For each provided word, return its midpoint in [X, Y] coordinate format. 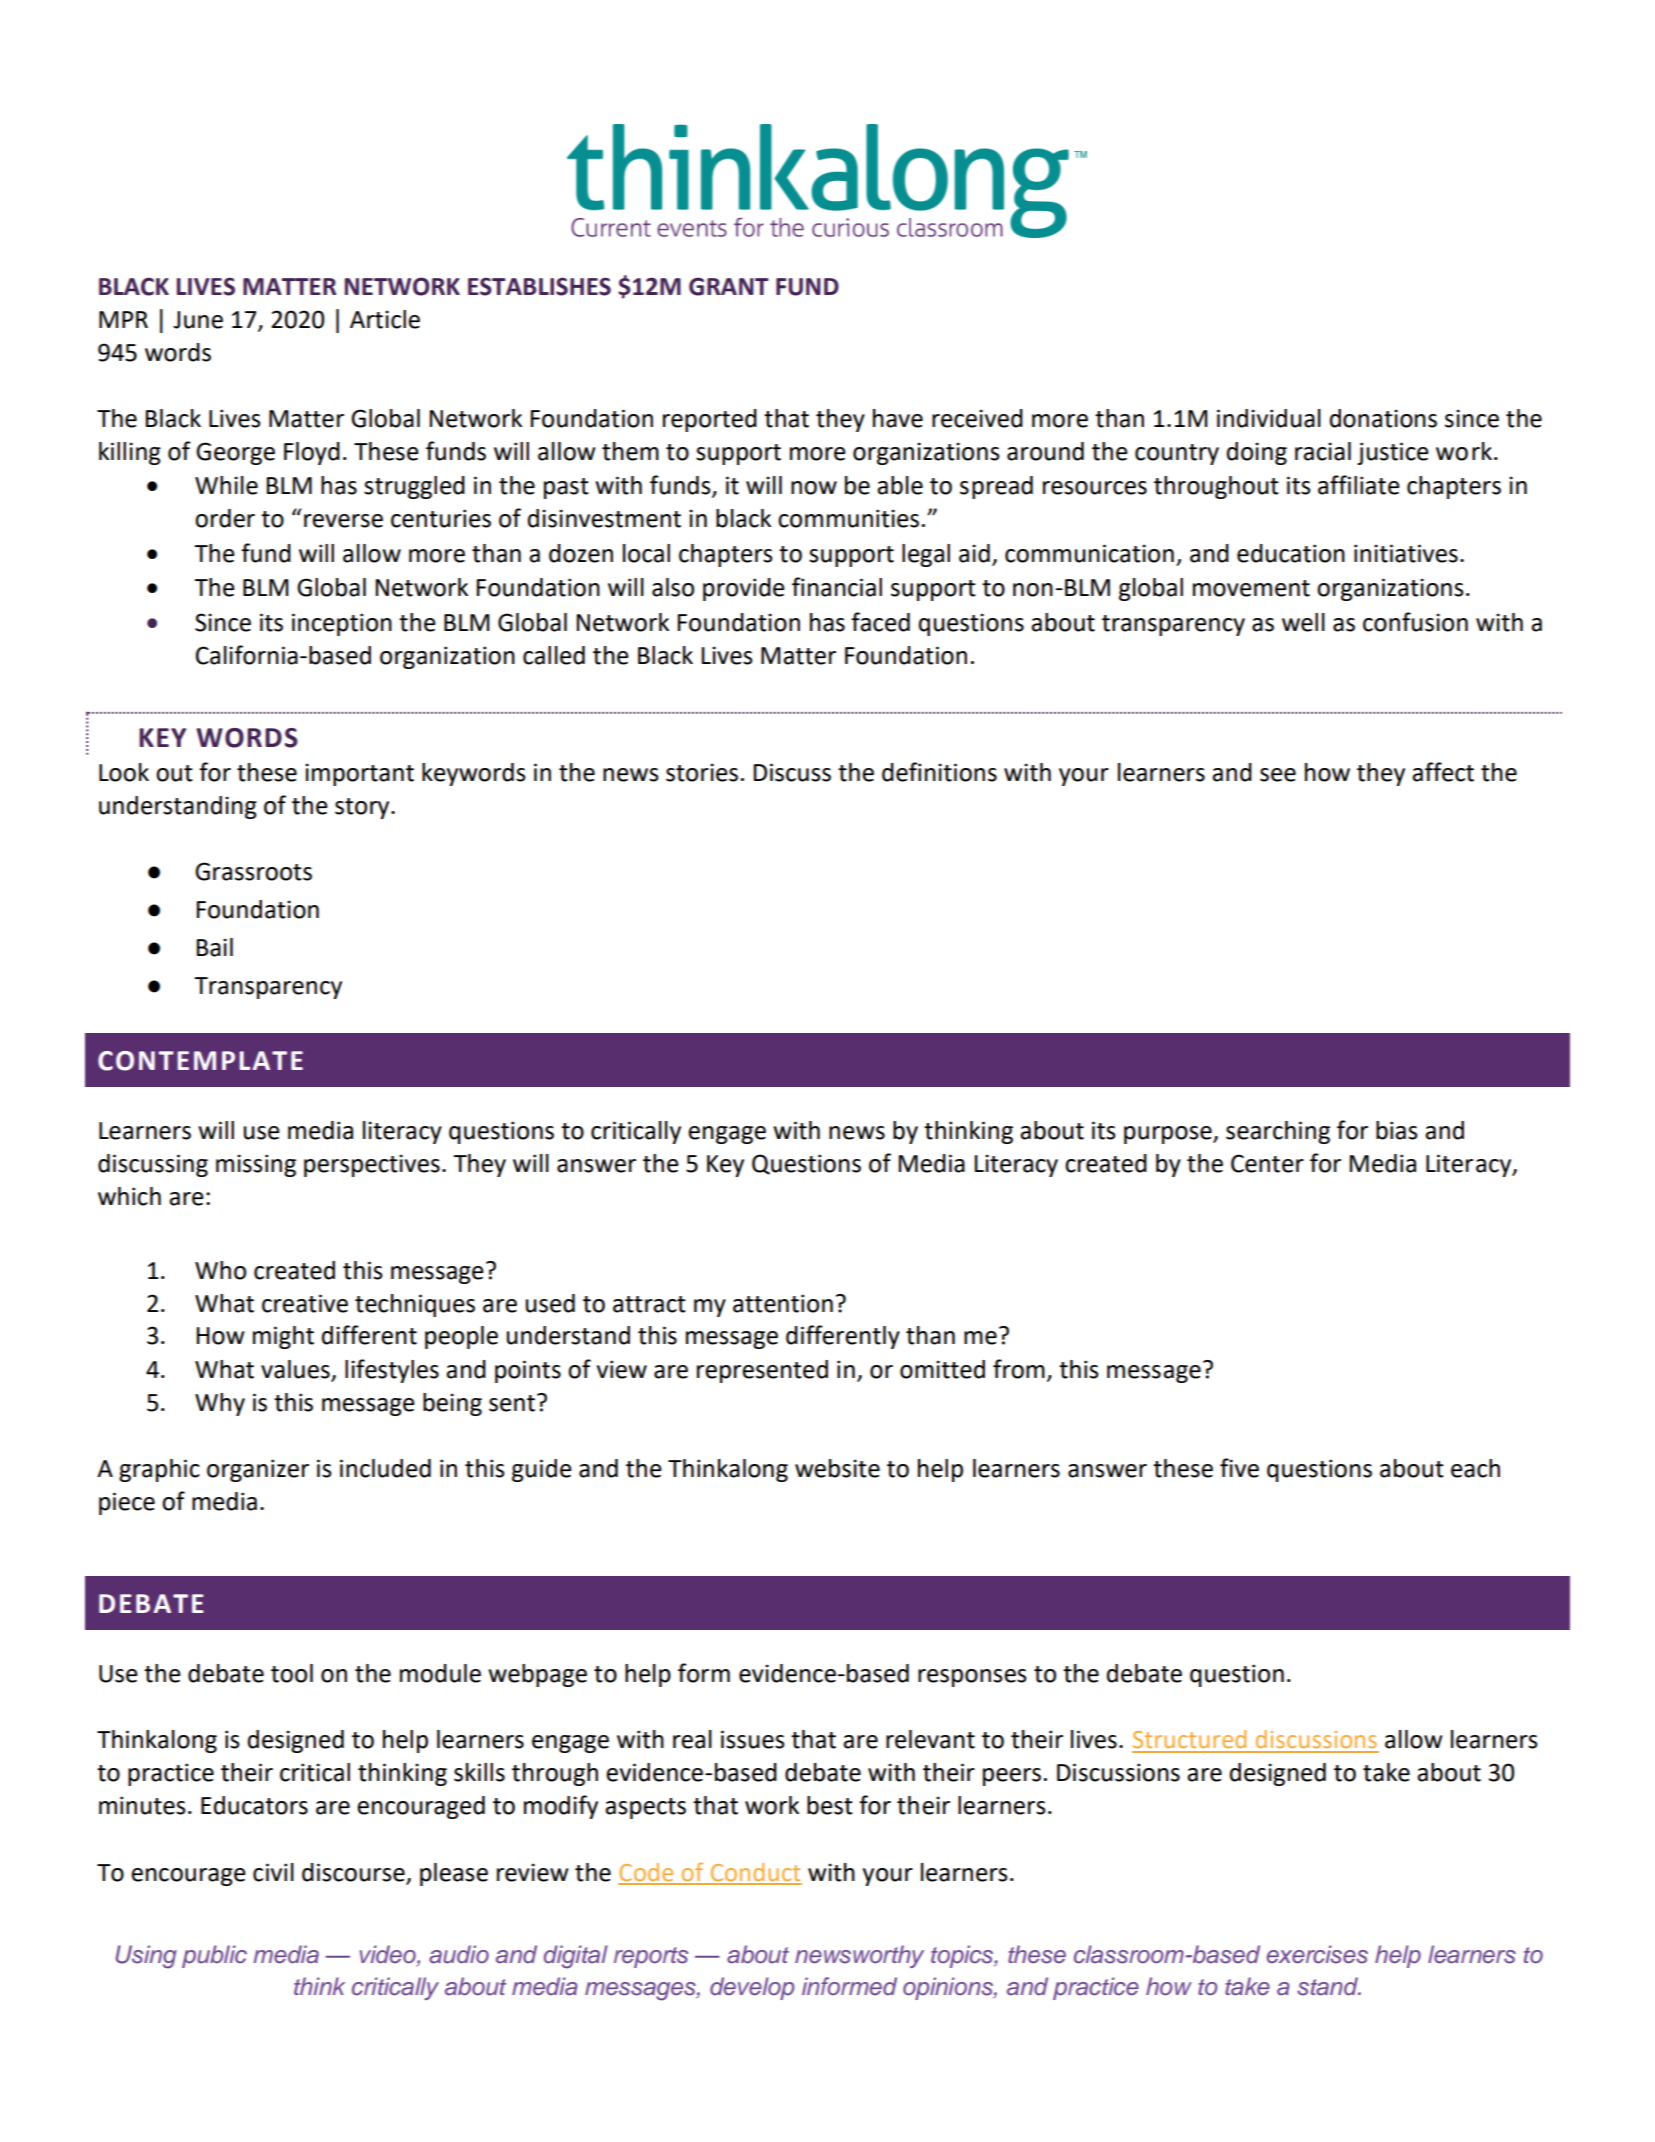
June [198, 320]
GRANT [729, 286]
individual [1269, 418]
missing [256, 1165]
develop [752, 1988]
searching [1278, 1132]
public [214, 1956]
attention [783, 1303]
